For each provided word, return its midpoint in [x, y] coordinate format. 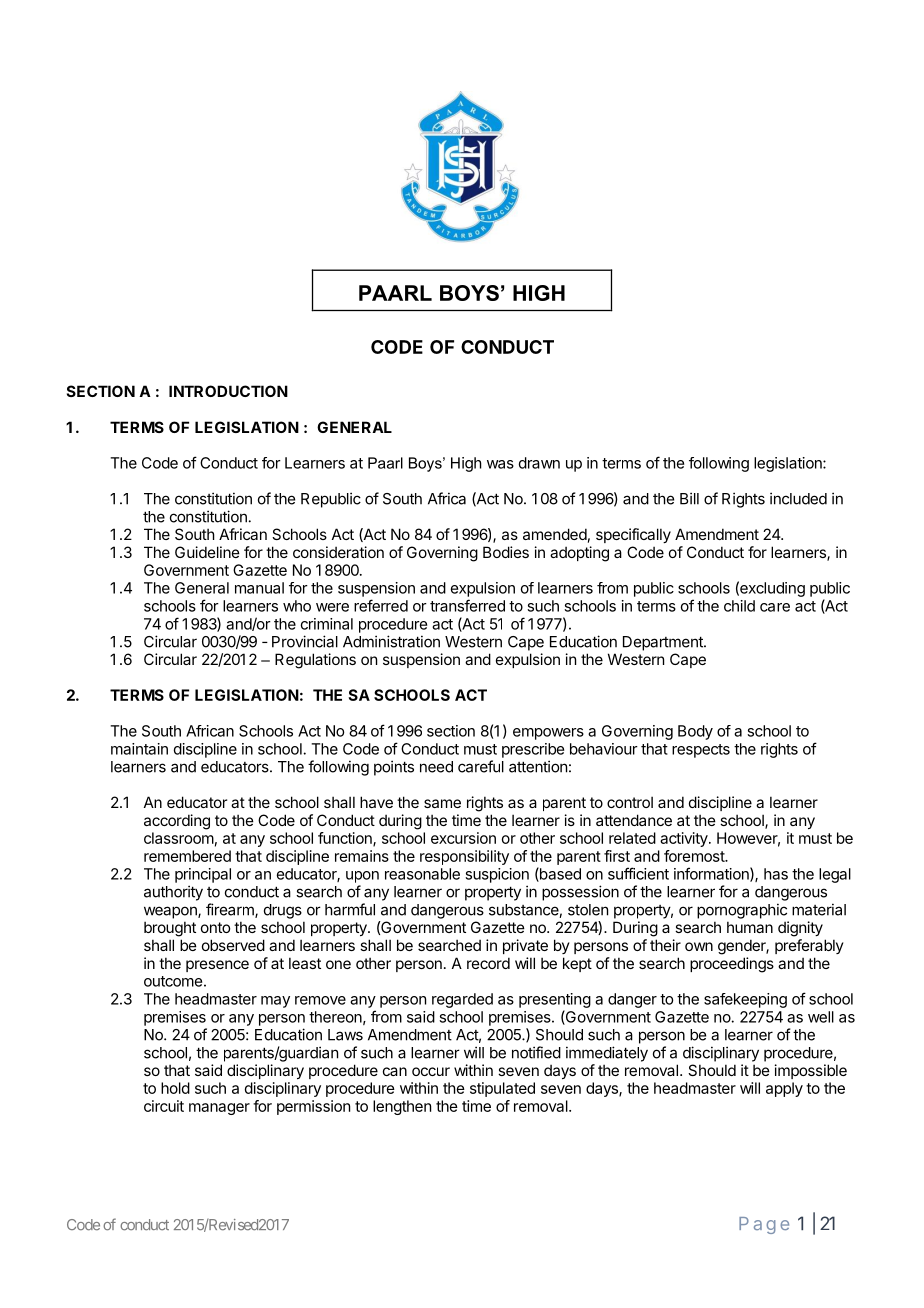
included [798, 498]
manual [259, 588]
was [500, 464]
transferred [467, 605]
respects [701, 751]
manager [219, 1109]
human [750, 927]
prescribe [533, 750]
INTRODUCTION [228, 391]
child [739, 606]
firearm [231, 910]
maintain [139, 749]
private [525, 946]
